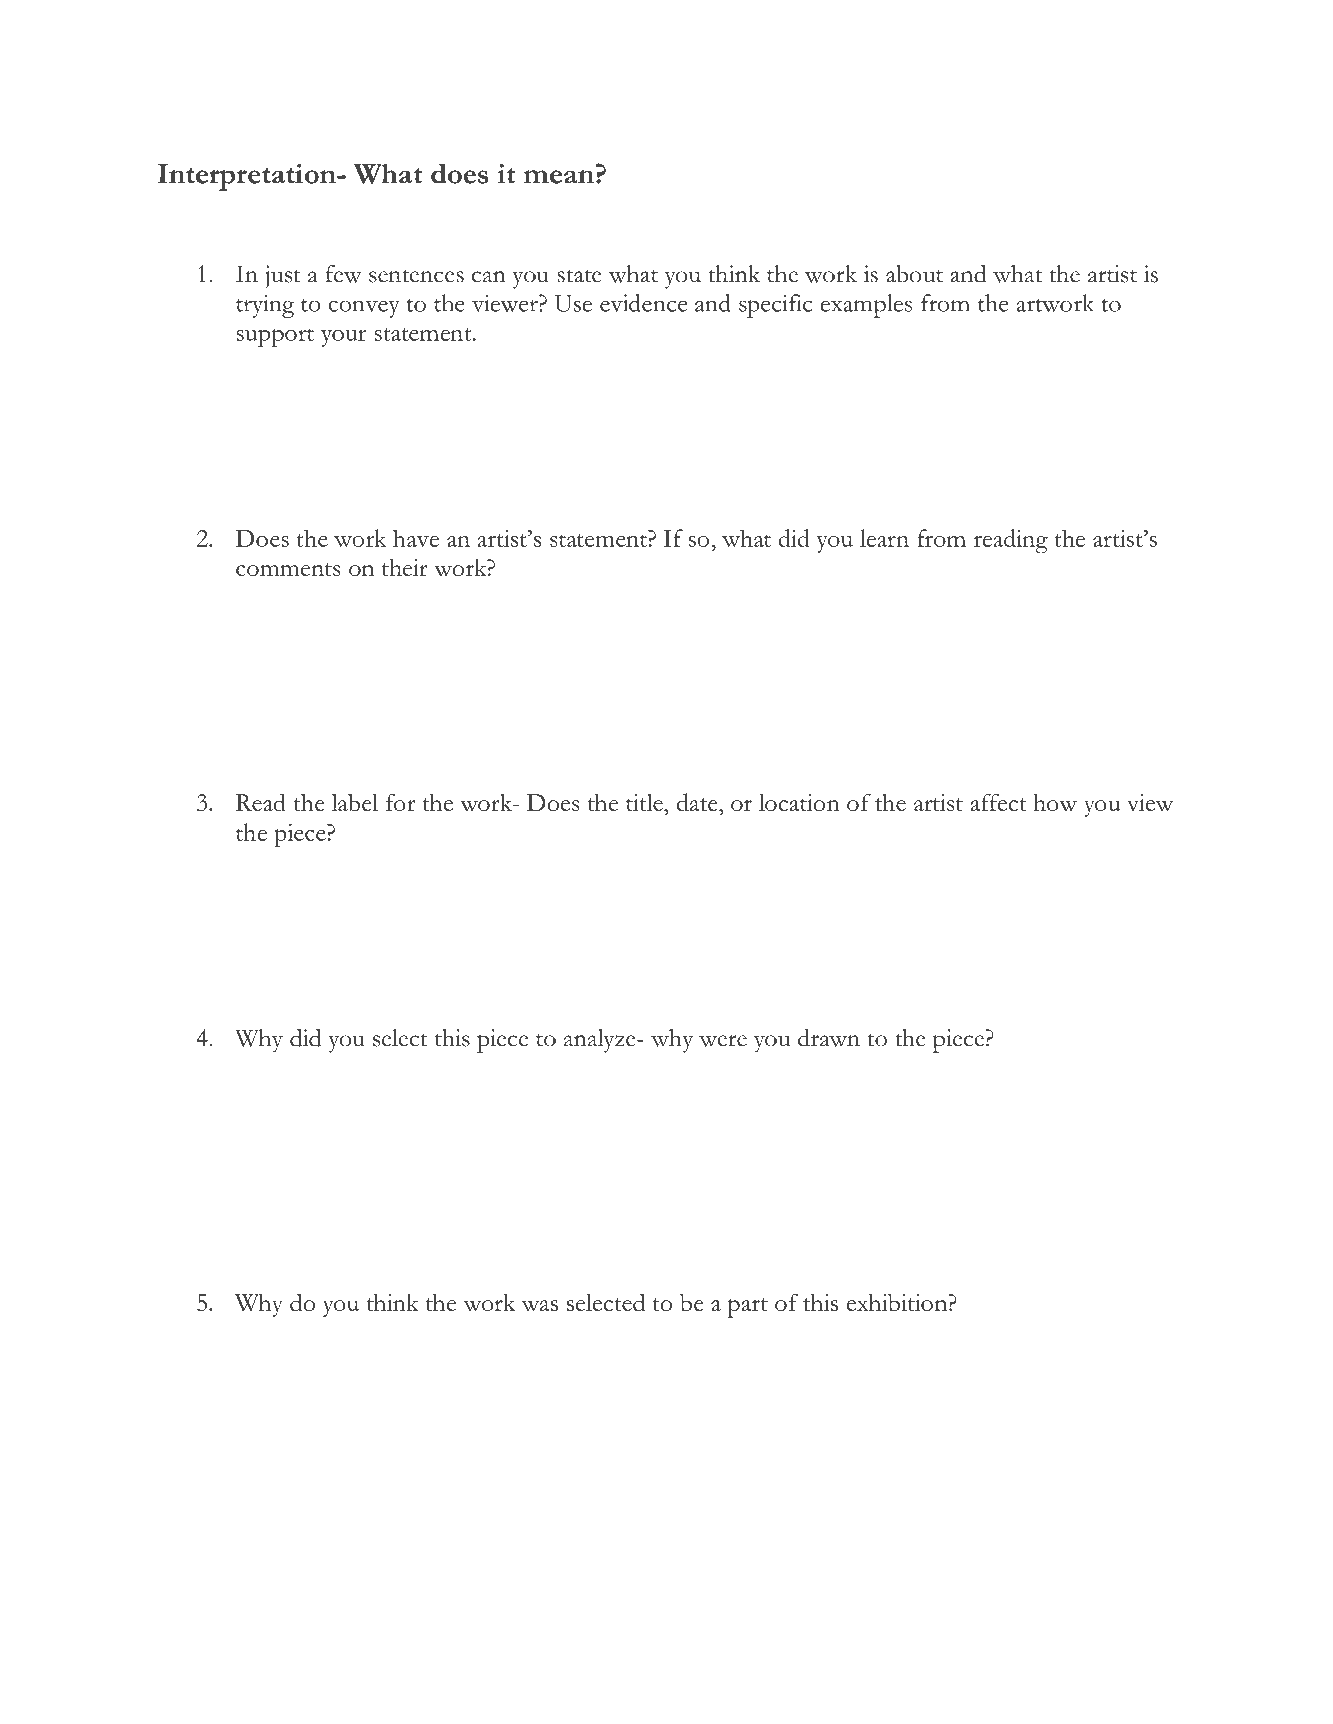 The image size is (1333, 1724). Describe the element at coordinates (559, 177) in the image. I see `mean` at that location.
